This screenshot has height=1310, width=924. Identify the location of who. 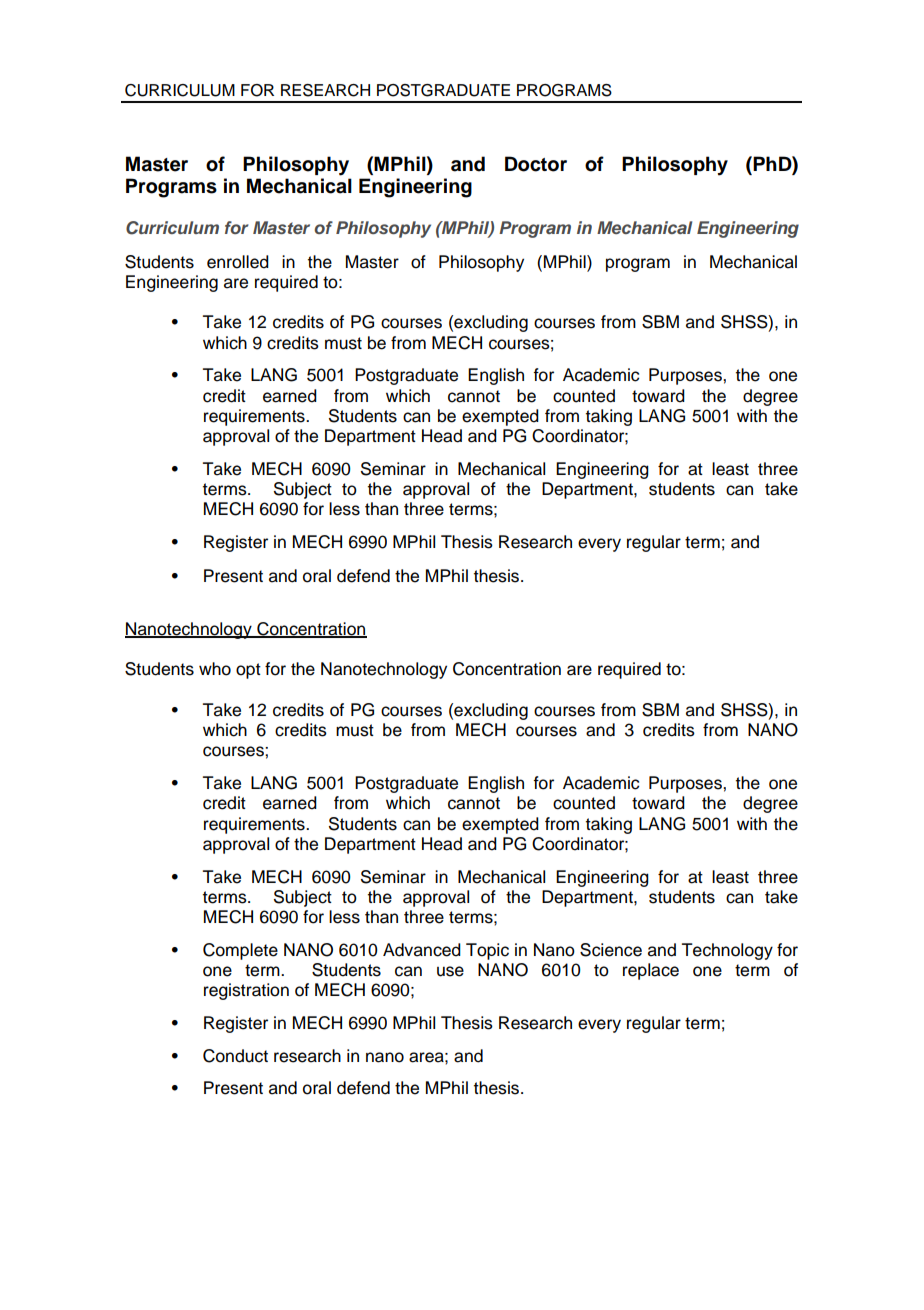
(215, 669).
